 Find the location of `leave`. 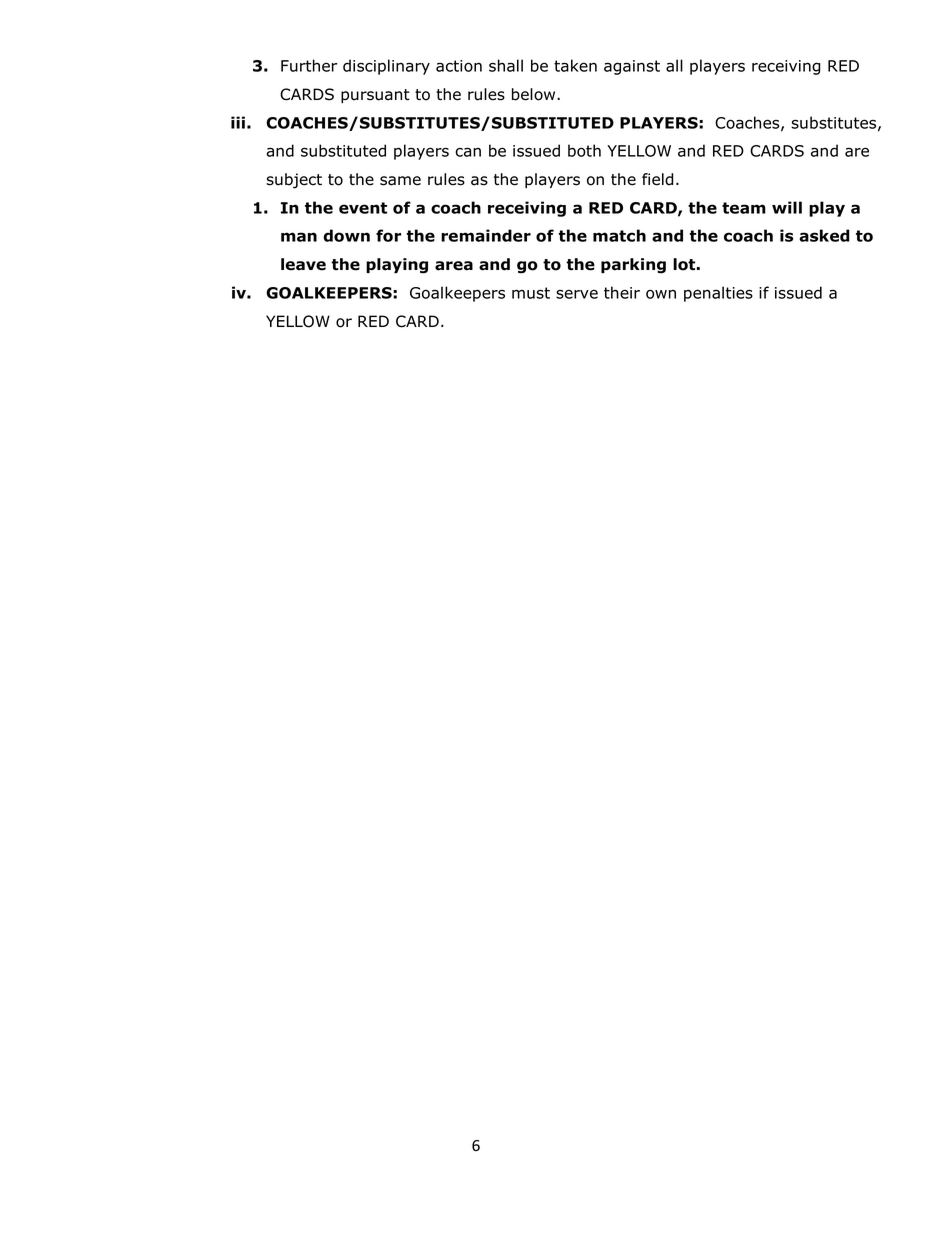

leave is located at coordinates (303, 264).
